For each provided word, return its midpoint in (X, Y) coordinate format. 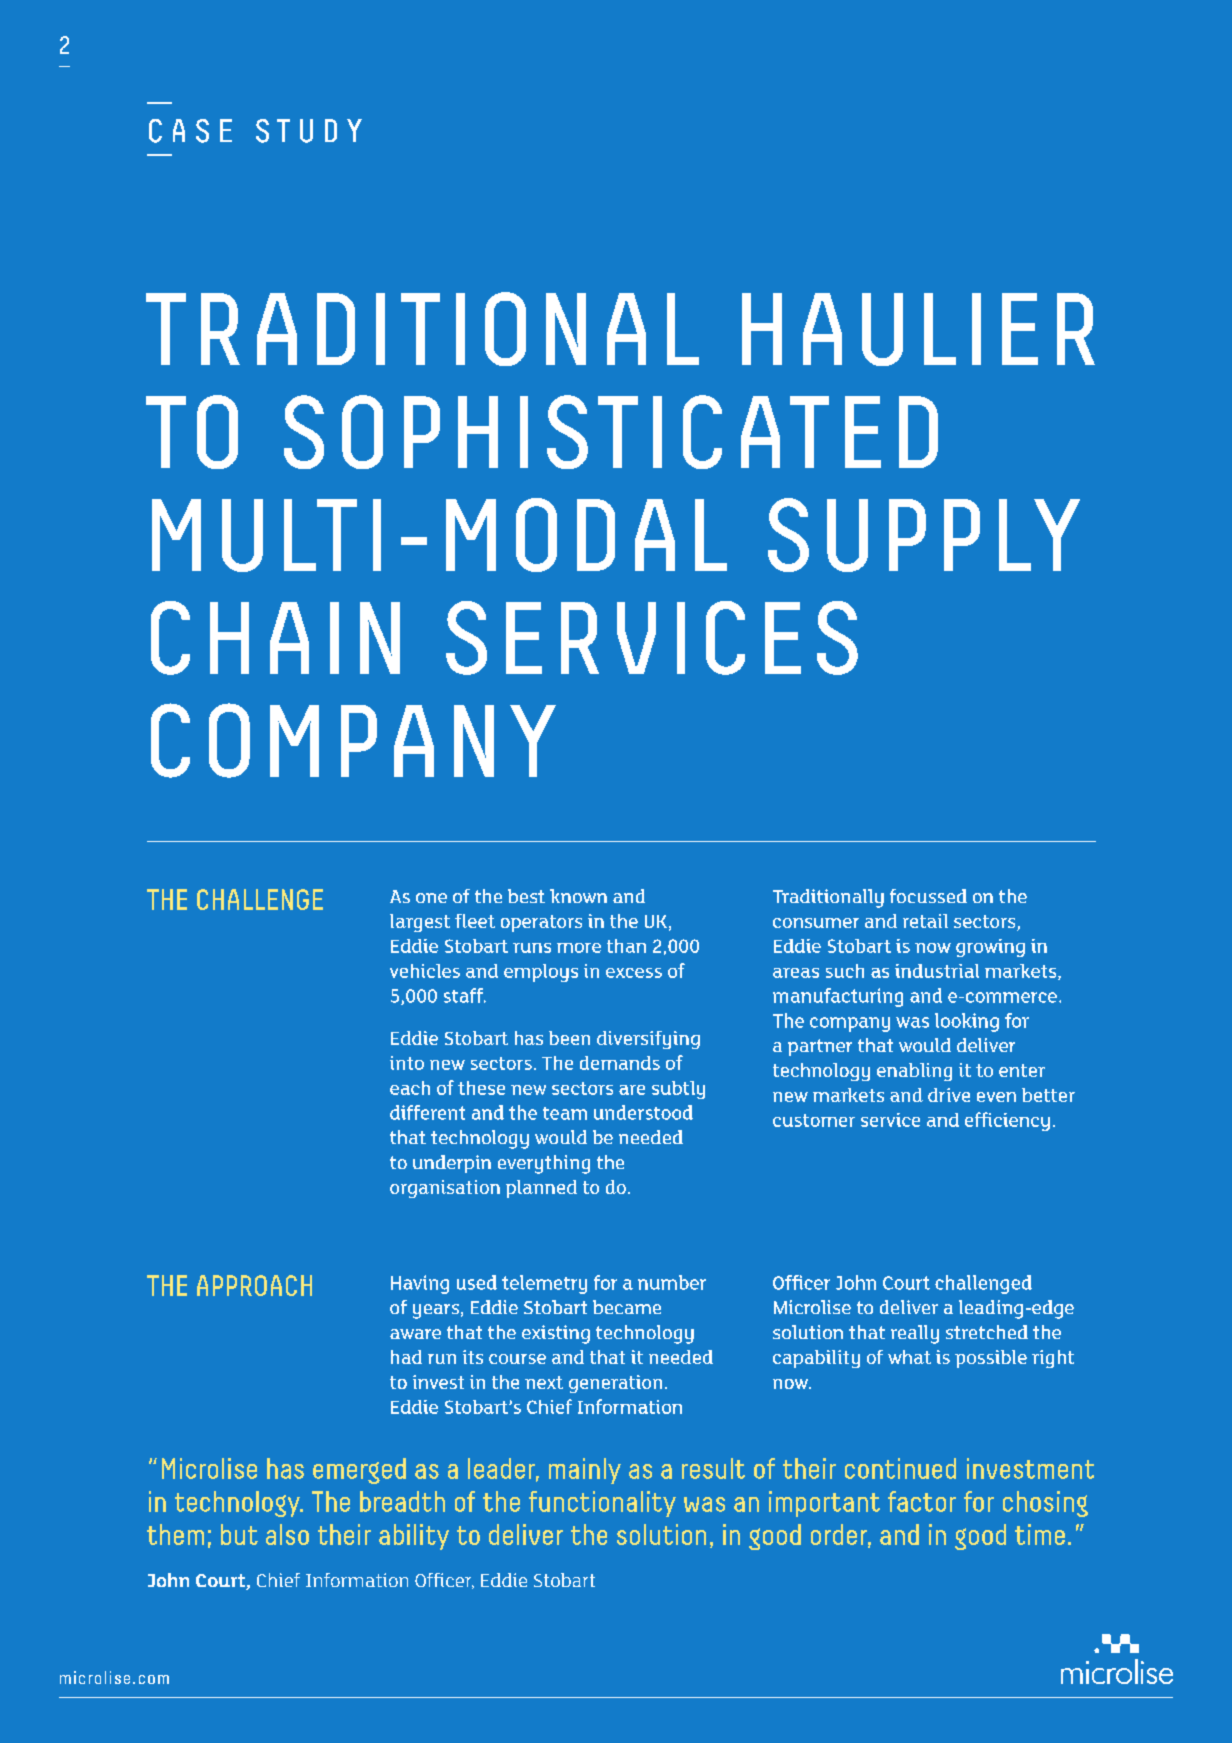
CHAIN (275, 638)
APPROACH (254, 1285)
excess (634, 973)
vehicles (425, 971)
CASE (190, 131)
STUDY (309, 131)
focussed (928, 896)
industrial (937, 971)
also (287, 1534)
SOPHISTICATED (611, 432)
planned (541, 1189)
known (578, 896)
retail (925, 921)
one (431, 898)
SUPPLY (924, 535)
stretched (987, 1332)
